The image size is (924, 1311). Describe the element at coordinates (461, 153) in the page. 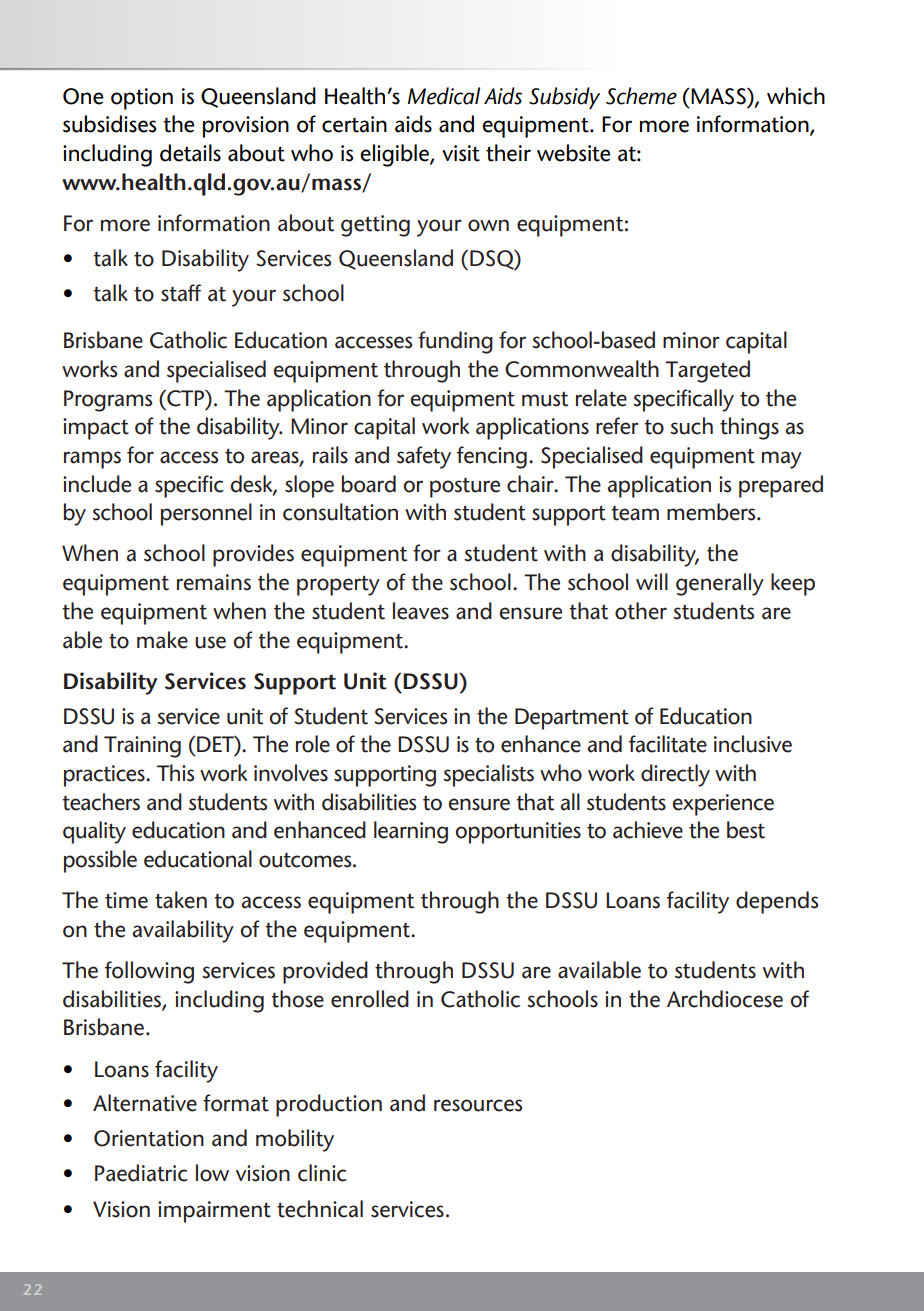

I see `visit` at that location.
